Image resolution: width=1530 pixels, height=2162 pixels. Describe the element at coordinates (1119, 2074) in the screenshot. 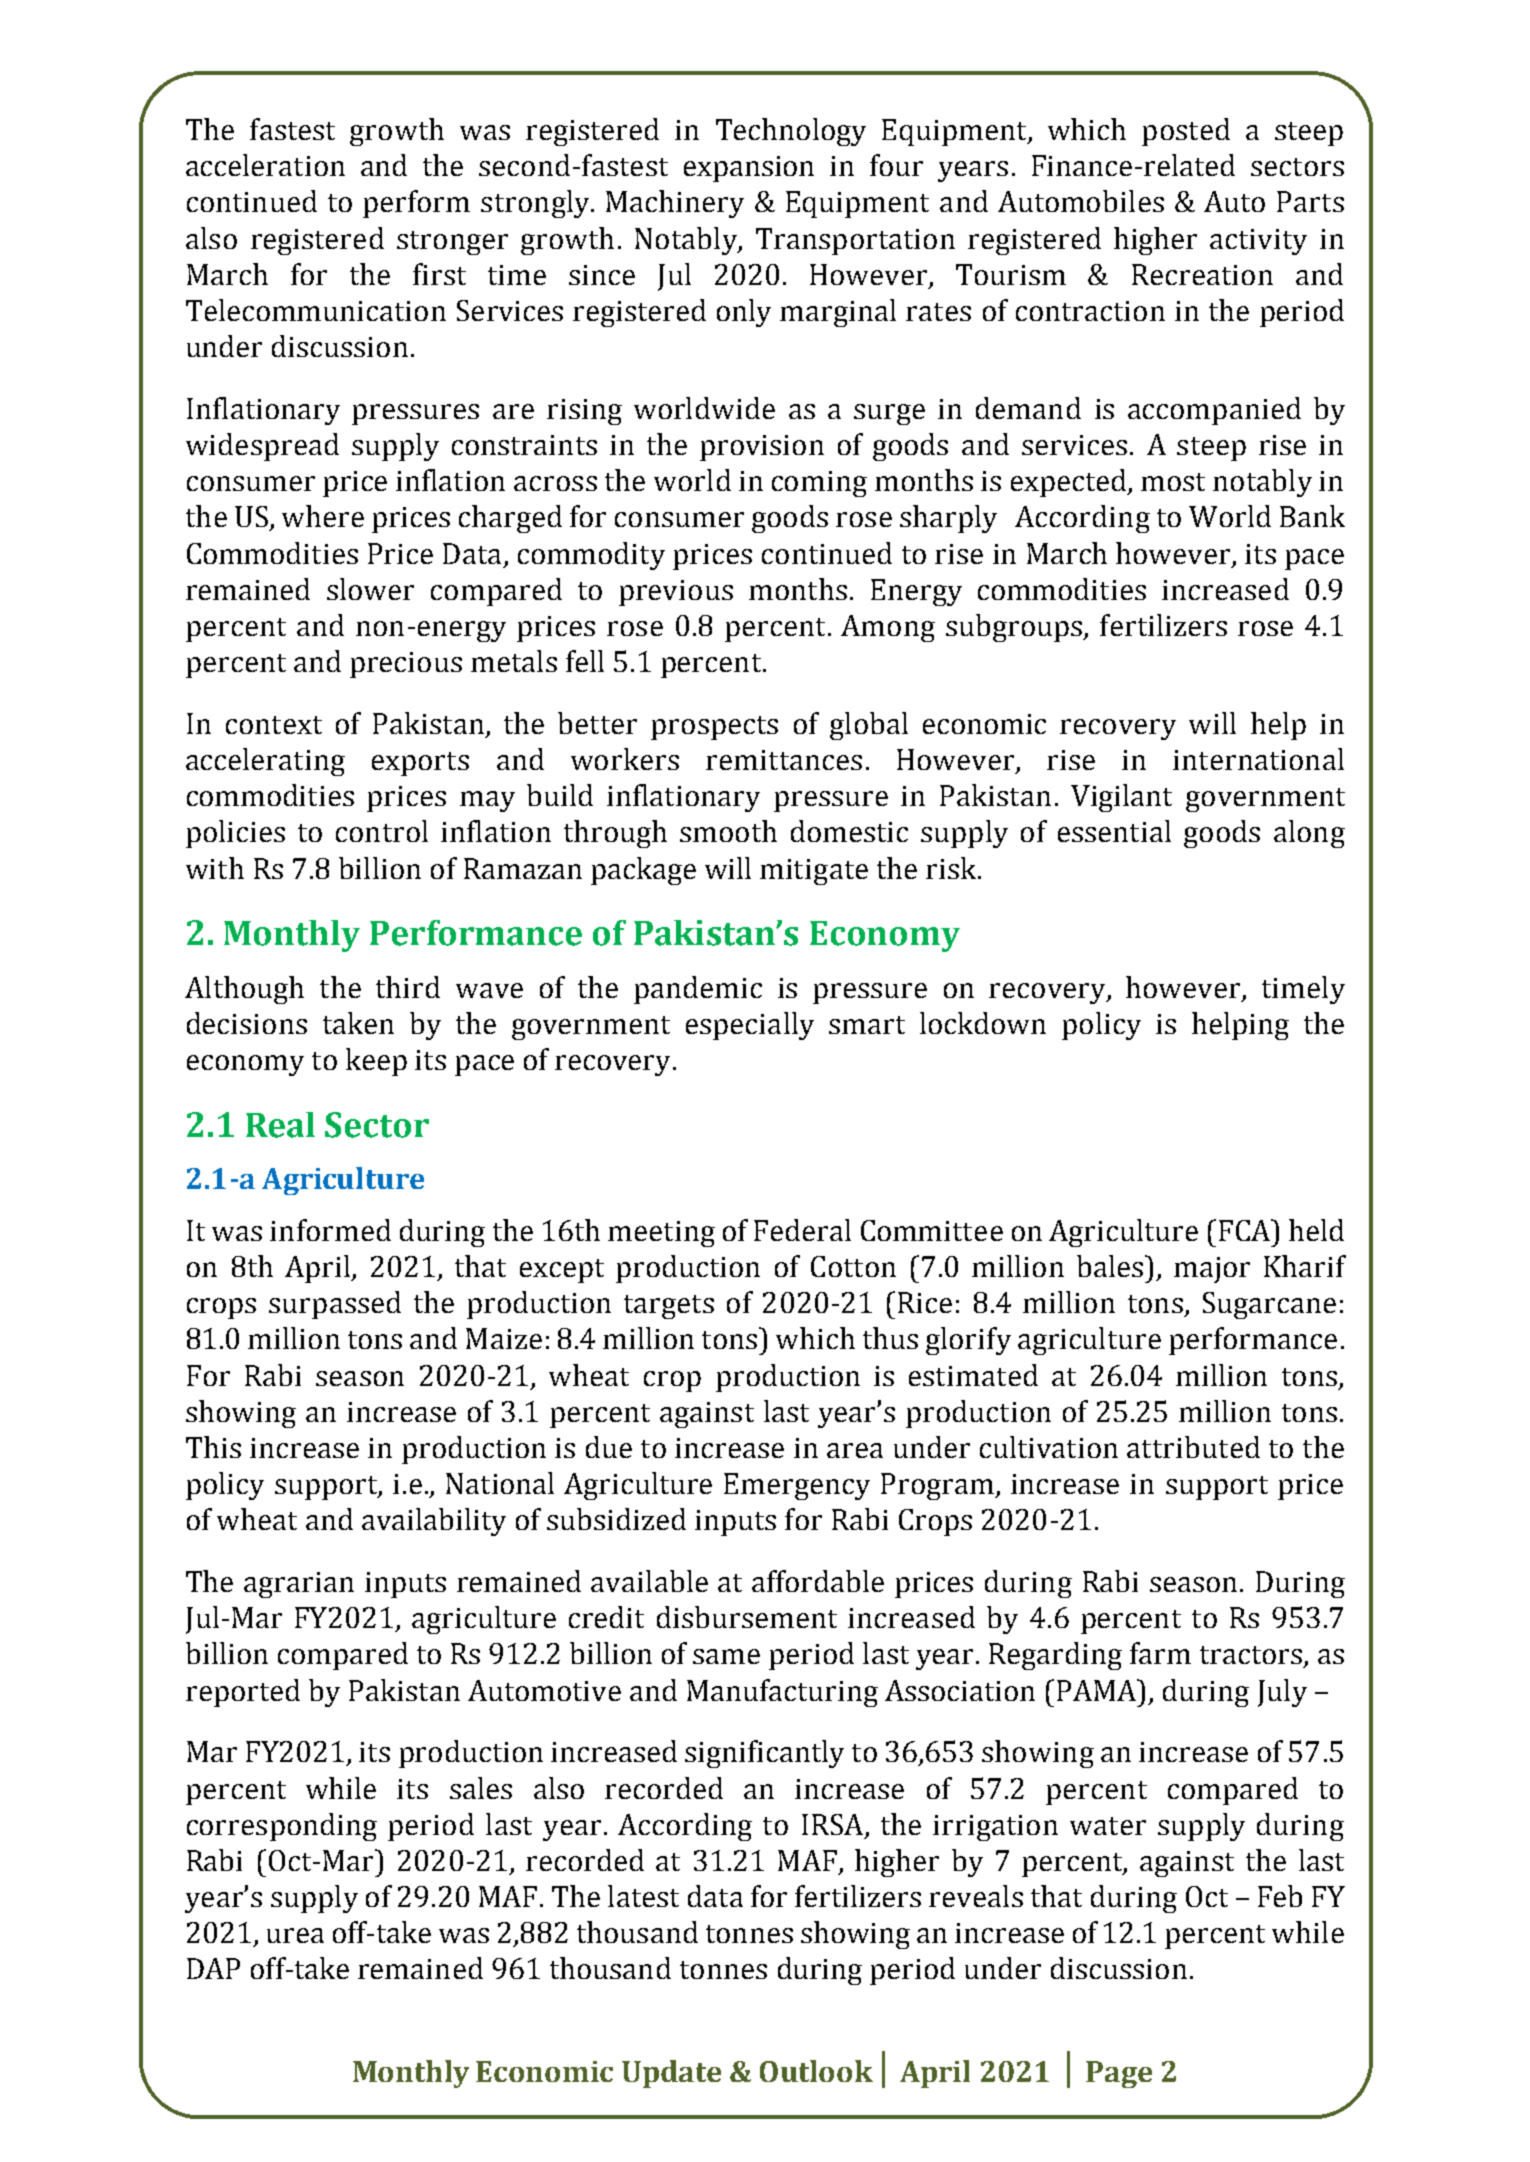

I see `Page` at that location.
